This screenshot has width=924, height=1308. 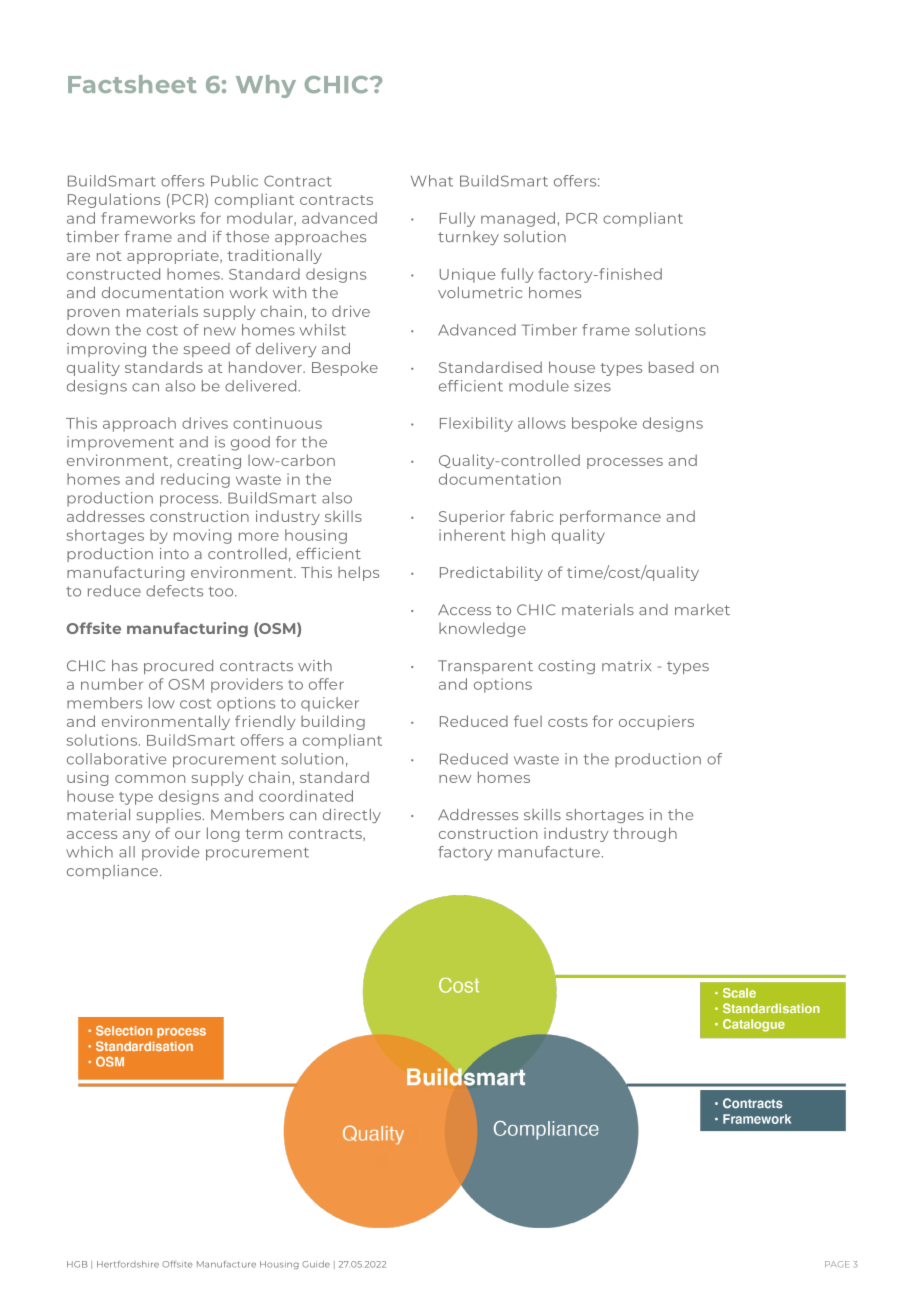 I want to click on Public, so click(x=234, y=181).
